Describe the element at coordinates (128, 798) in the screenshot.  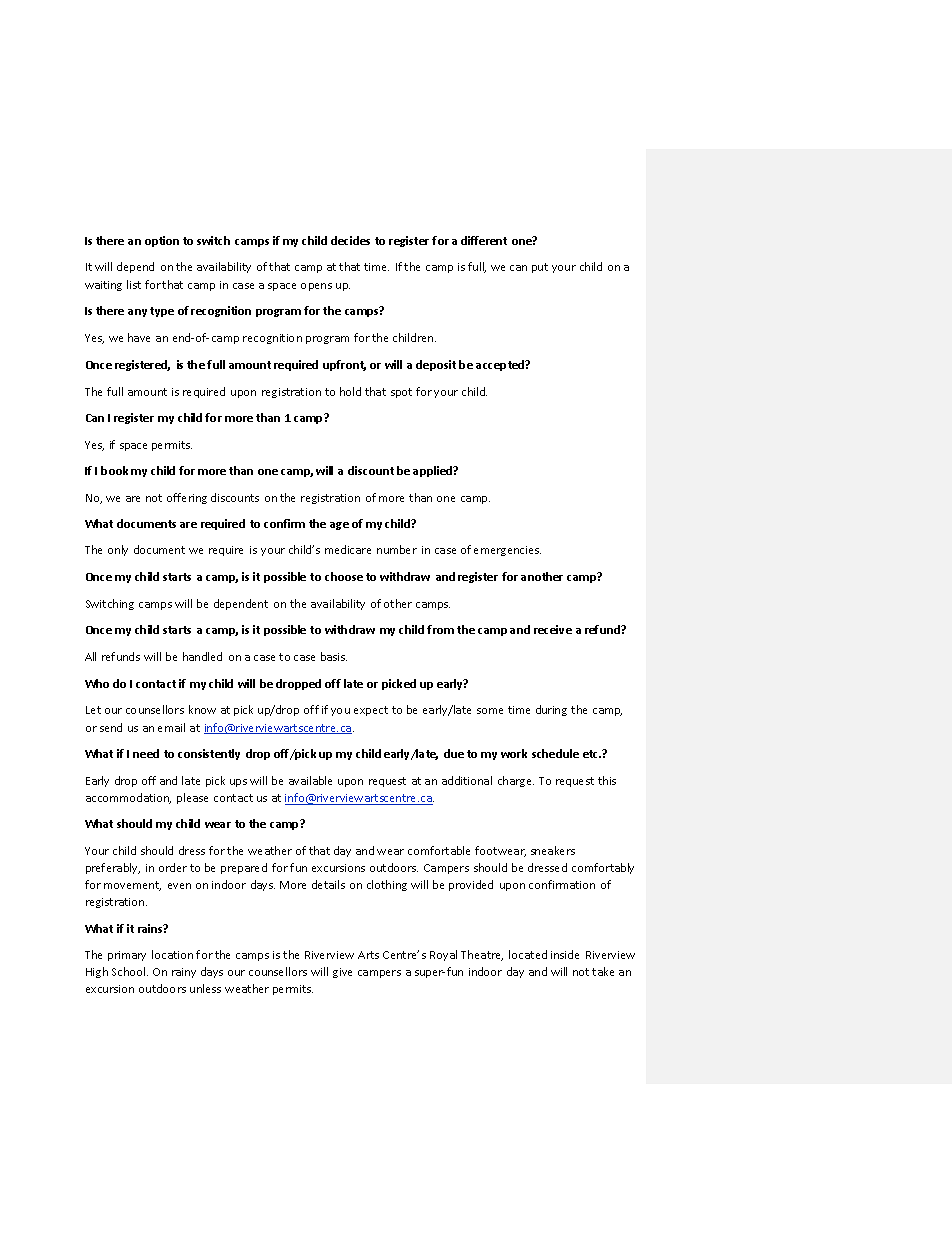
I see `accommodation` at that location.
